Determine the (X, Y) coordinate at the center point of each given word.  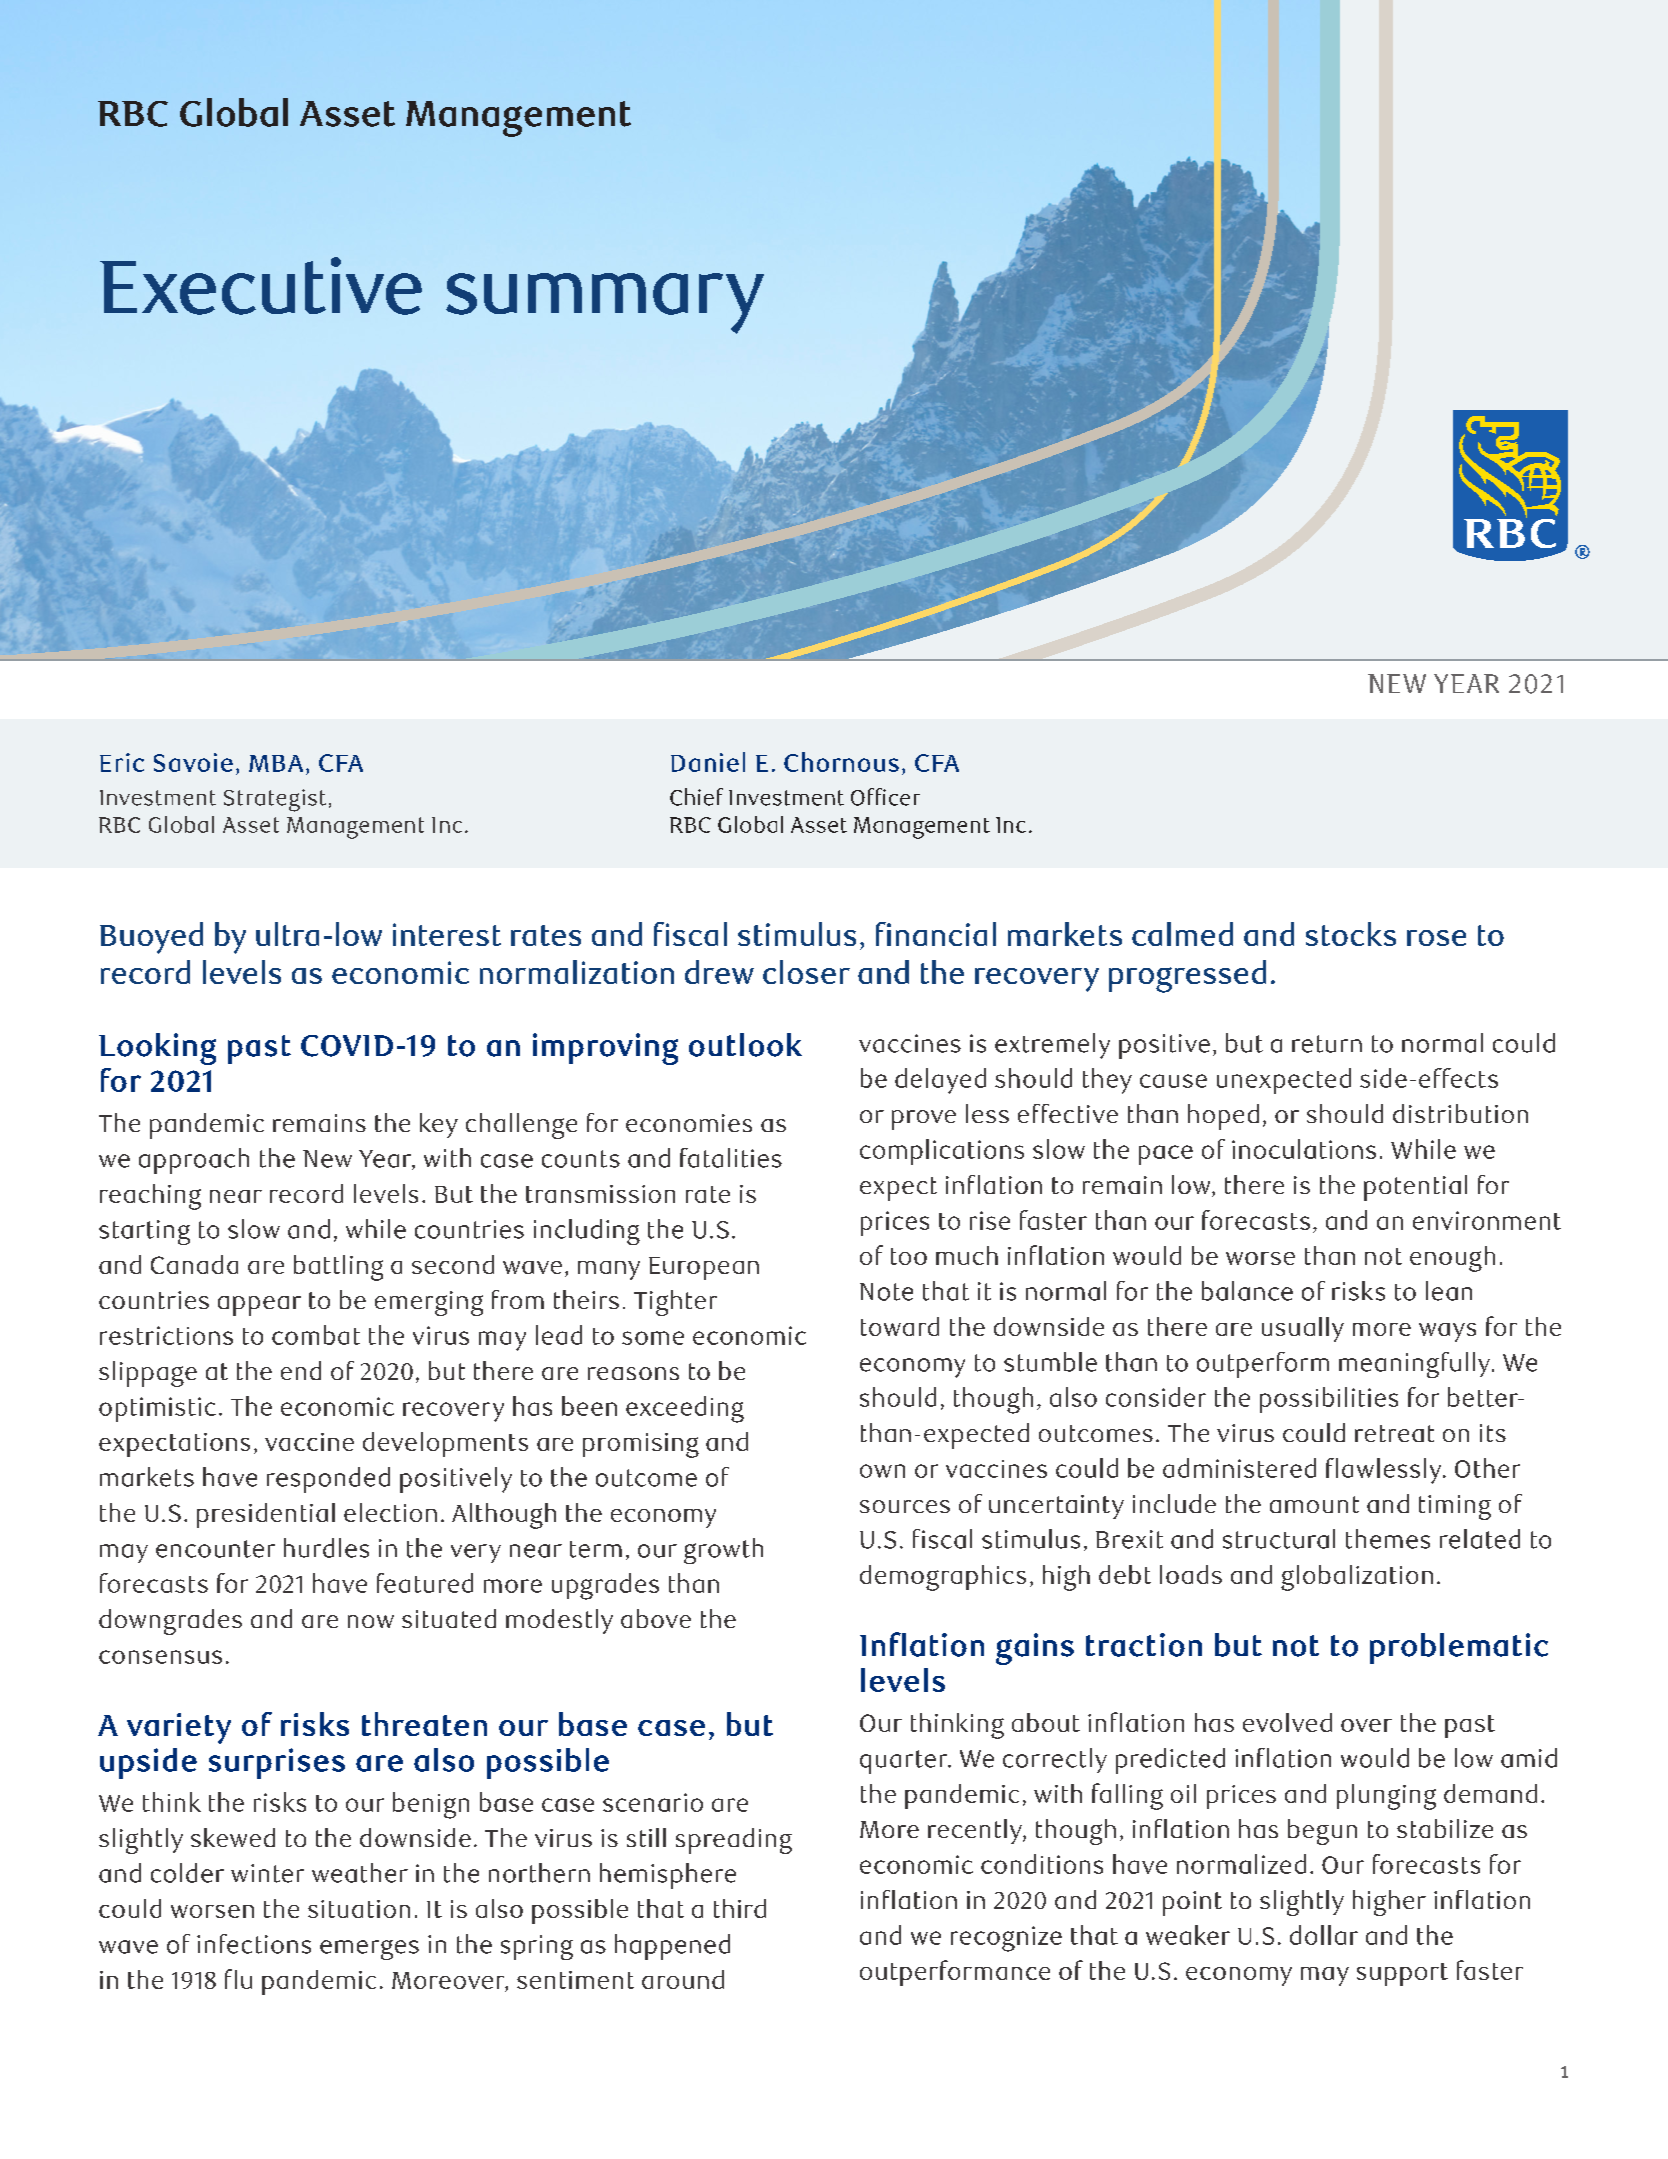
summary (605, 303)
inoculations (1304, 1149)
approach (194, 1161)
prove (924, 1120)
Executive (261, 286)
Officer (885, 797)
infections (254, 1944)
